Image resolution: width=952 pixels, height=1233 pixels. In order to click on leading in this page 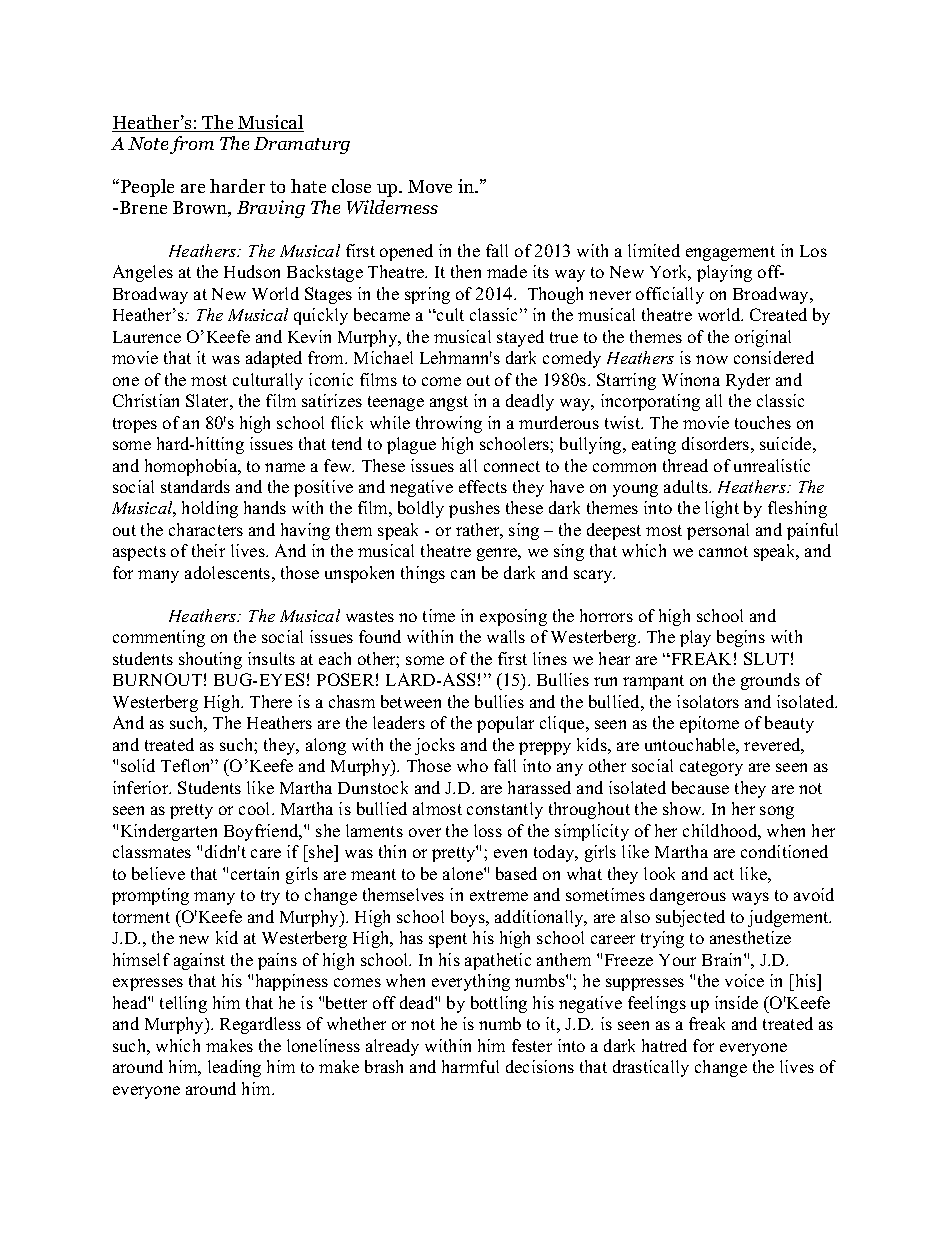, I will do `click(234, 1068)`.
